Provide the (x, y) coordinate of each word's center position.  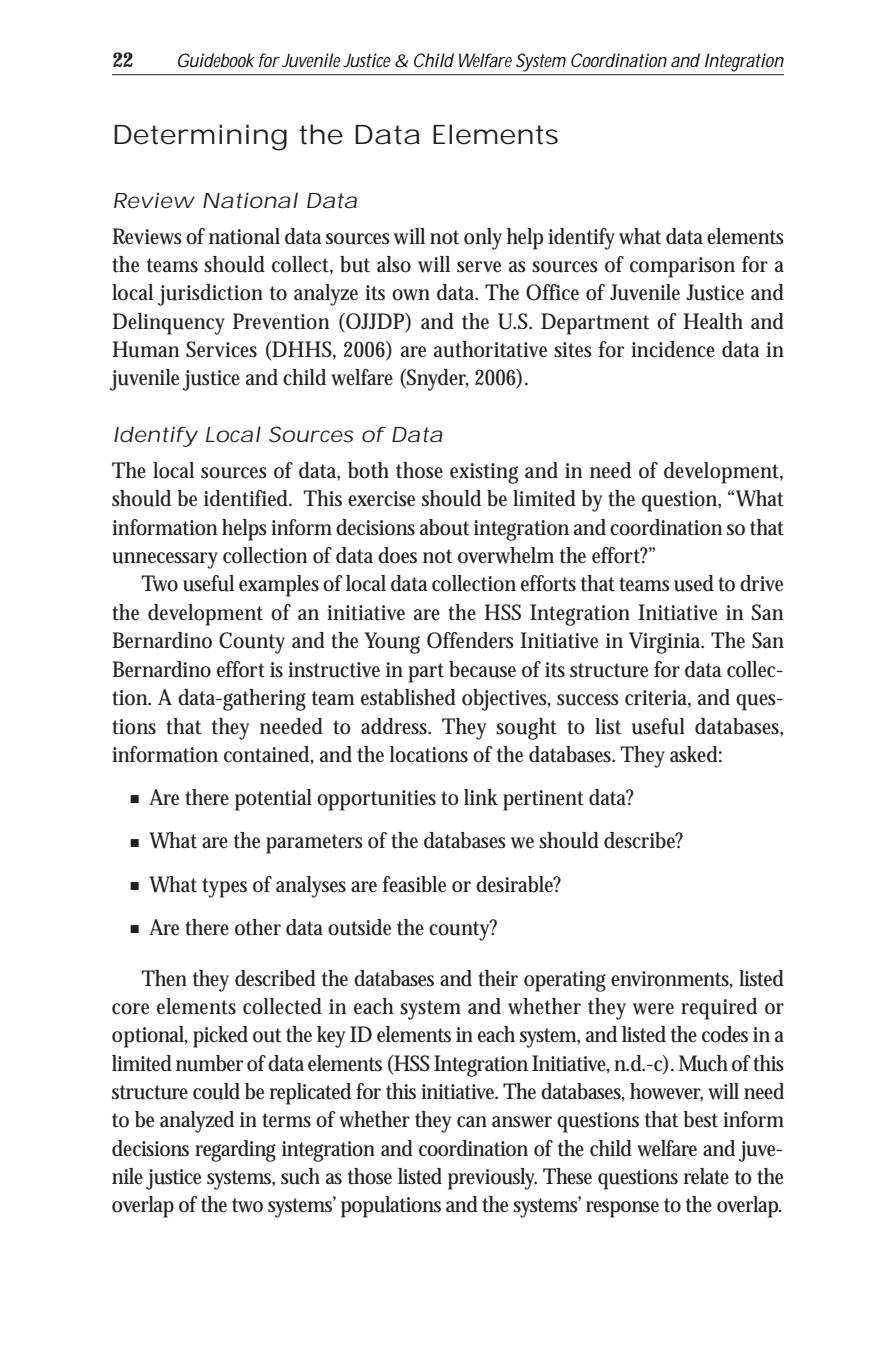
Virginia (666, 643)
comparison (682, 267)
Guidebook (216, 60)
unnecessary (165, 560)
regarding (235, 1151)
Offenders (470, 640)
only (483, 239)
